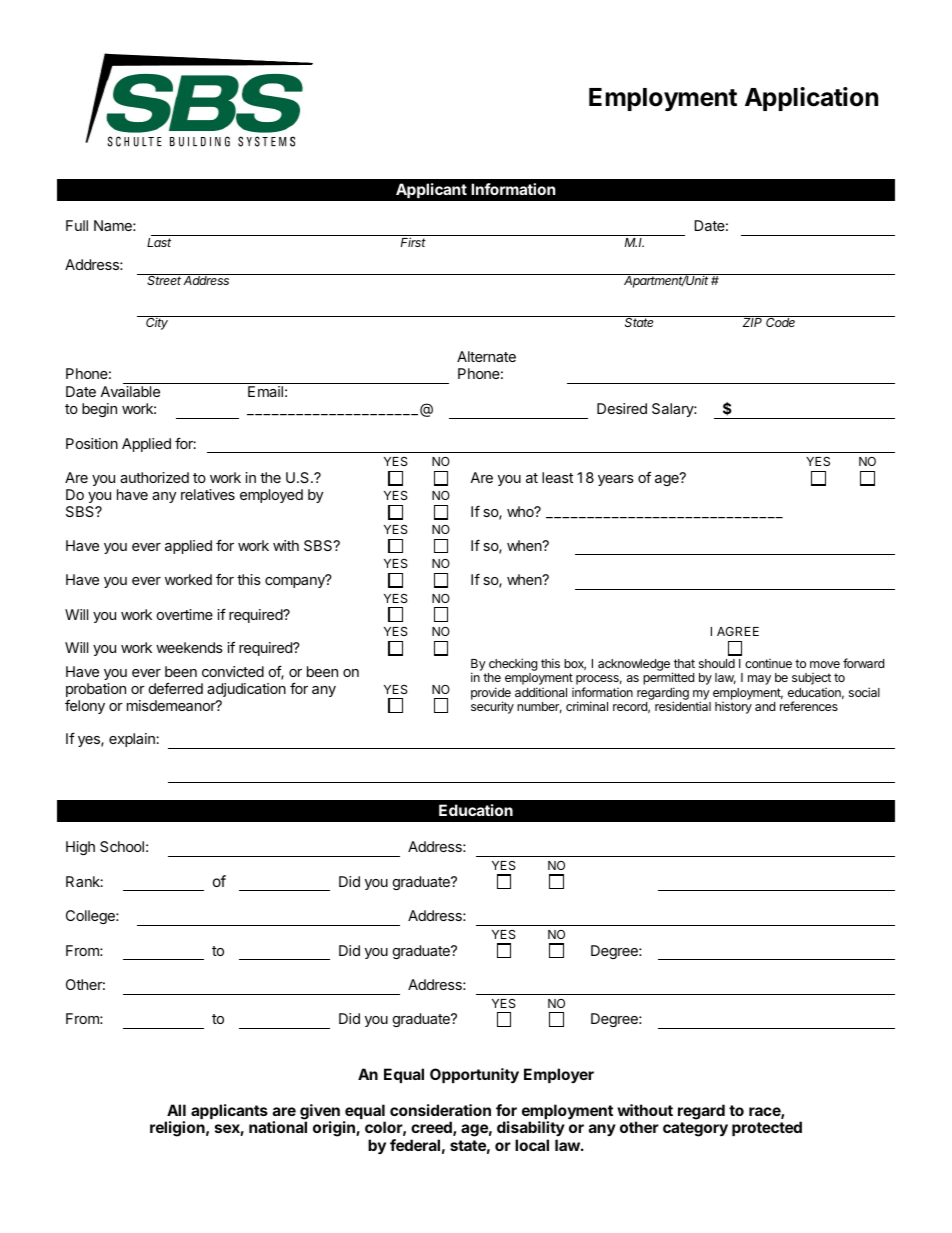 This screenshot has width=952, height=1233. What do you see at coordinates (765, 706) in the screenshot?
I see `and` at bounding box center [765, 706].
